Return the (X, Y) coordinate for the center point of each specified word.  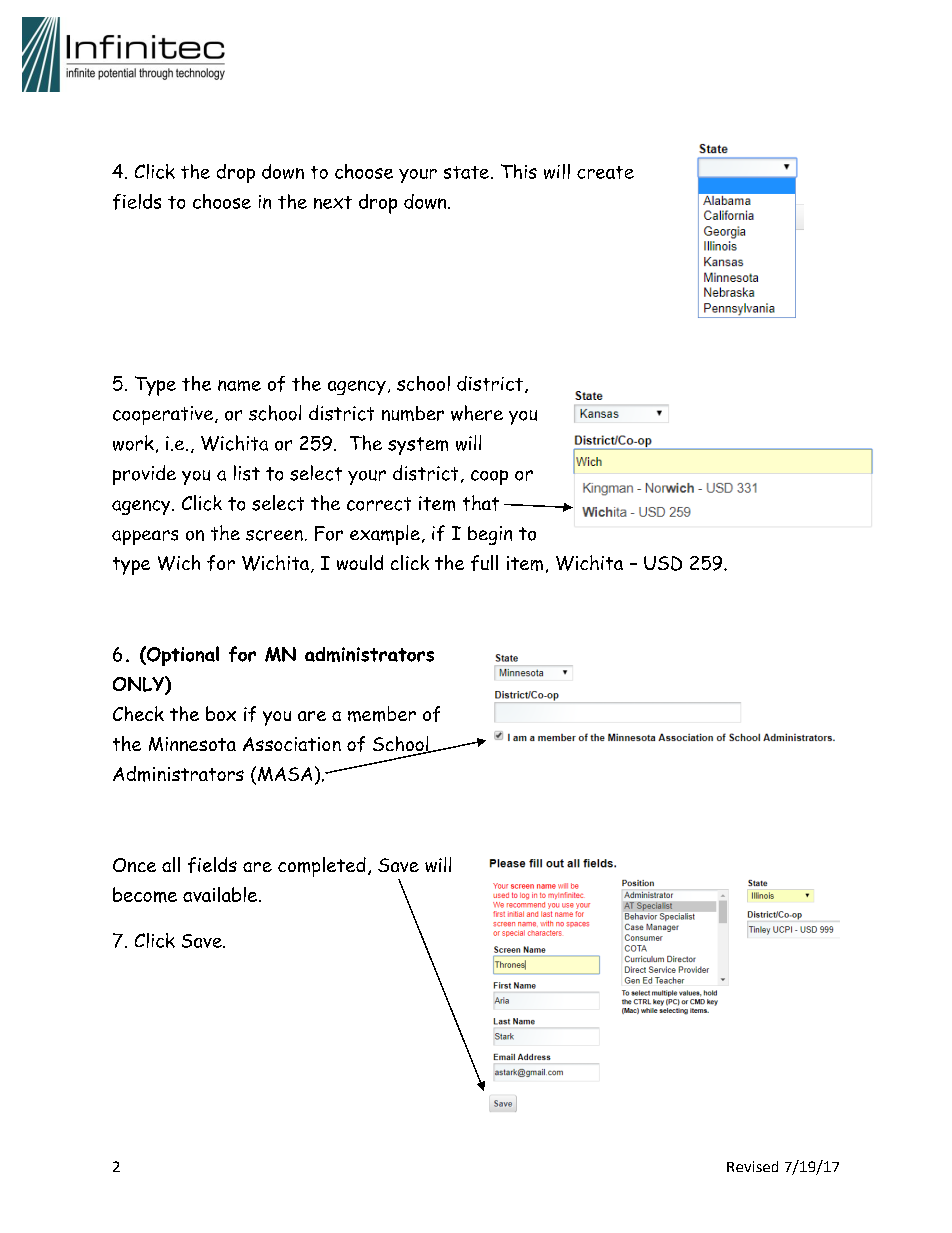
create (605, 172)
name (239, 385)
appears (145, 537)
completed (322, 867)
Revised (752, 1166)
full (484, 563)
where (477, 413)
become (145, 895)
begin (490, 535)
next (333, 202)
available (220, 894)
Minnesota (192, 744)
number (413, 413)
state (466, 172)
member (382, 714)
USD (663, 563)
